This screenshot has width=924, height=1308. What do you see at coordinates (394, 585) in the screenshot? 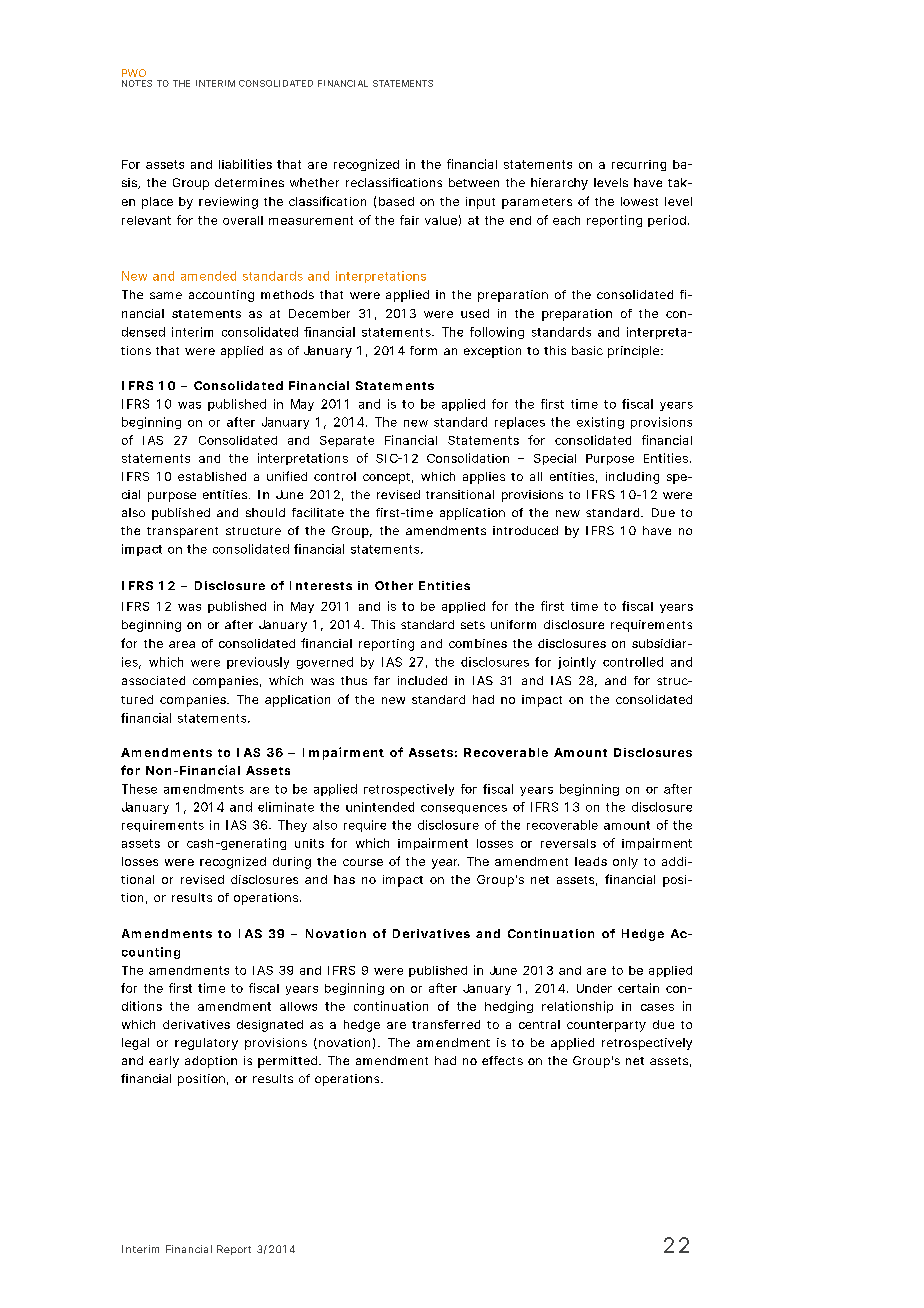
I see `Other` at bounding box center [394, 585].
